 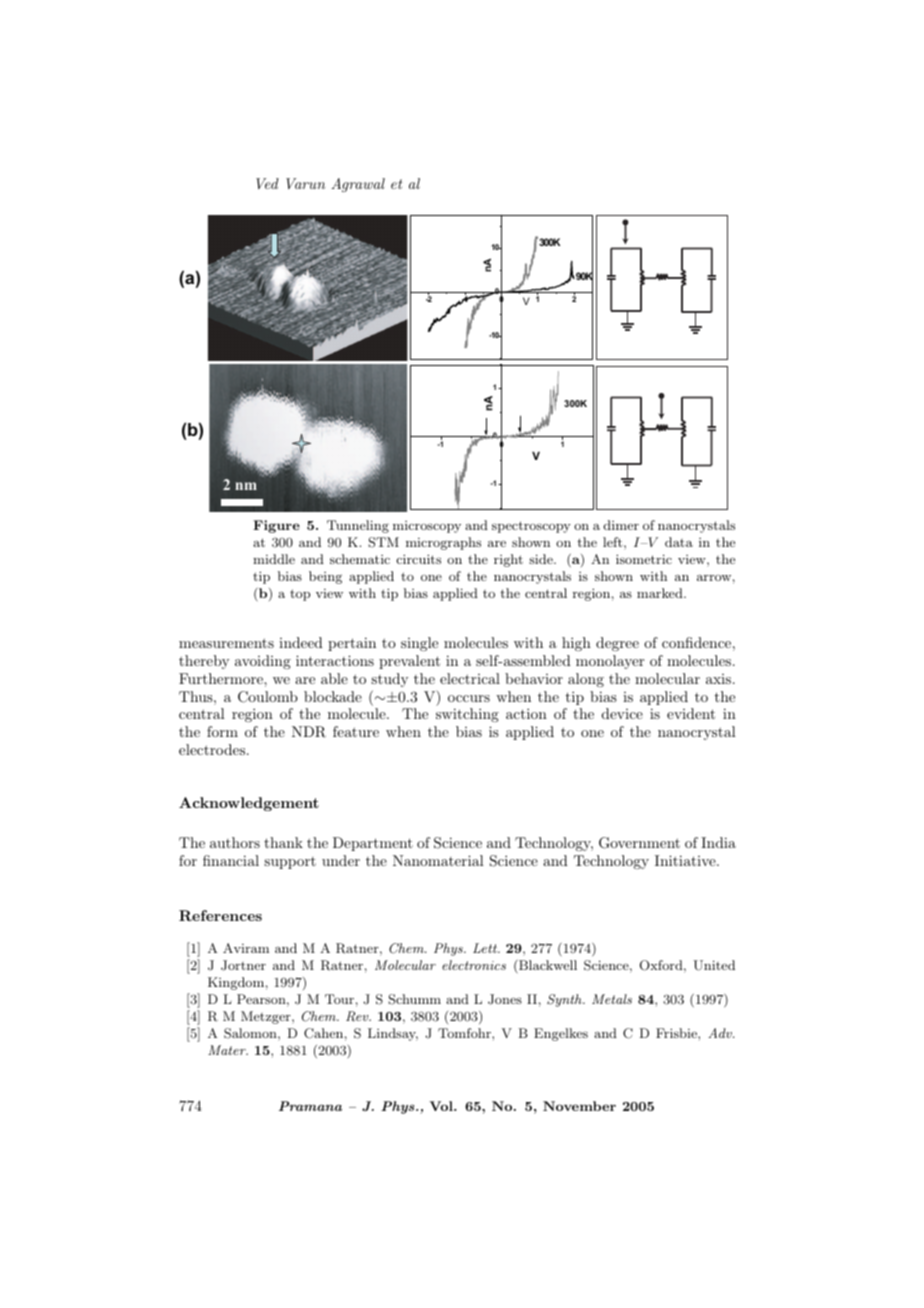 I want to click on Vol, so click(x=442, y=1106).
